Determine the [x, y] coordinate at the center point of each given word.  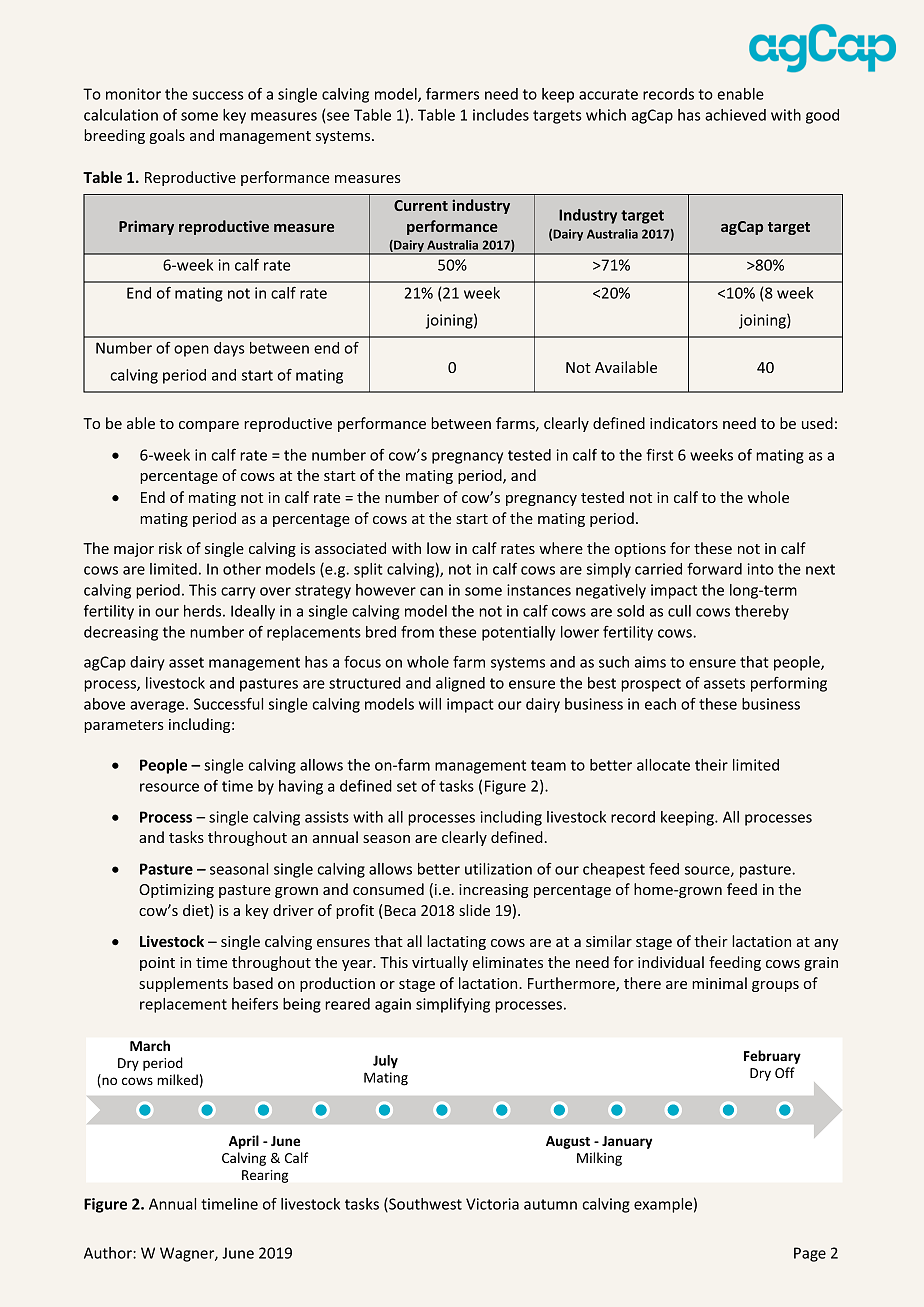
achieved [735, 115]
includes [501, 115]
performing [789, 684]
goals [167, 136]
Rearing [265, 1176]
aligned [460, 684]
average [158, 707]
